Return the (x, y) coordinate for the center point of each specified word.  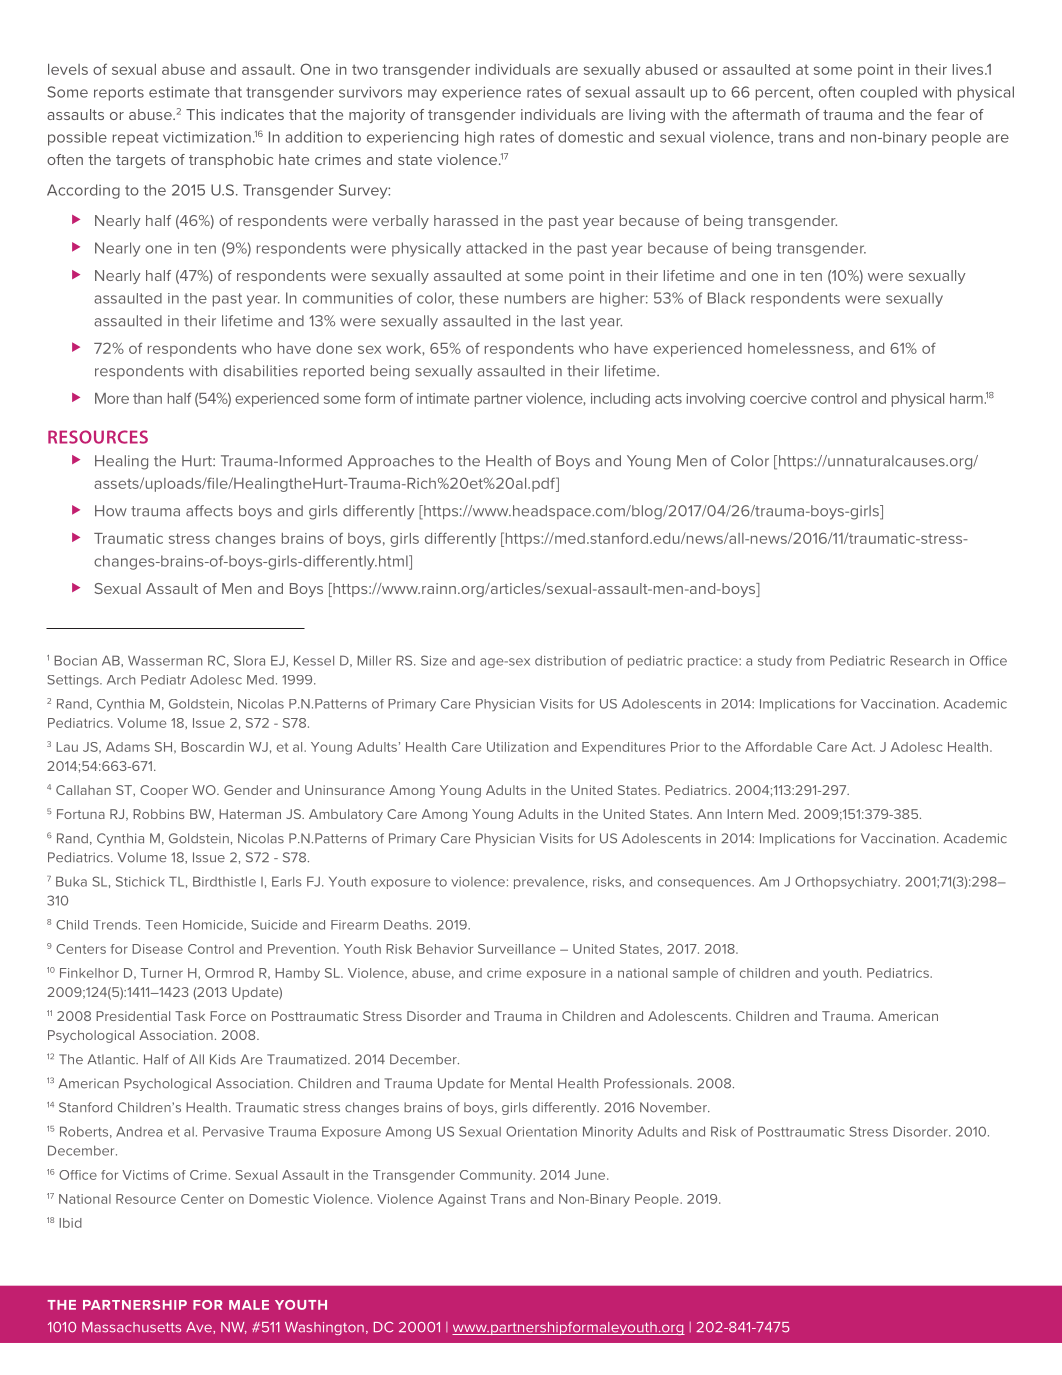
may (422, 95)
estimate (179, 92)
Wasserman (165, 660)
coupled (888, 93)
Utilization (517, 747)
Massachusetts (131, 1327)
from (810, 660)
